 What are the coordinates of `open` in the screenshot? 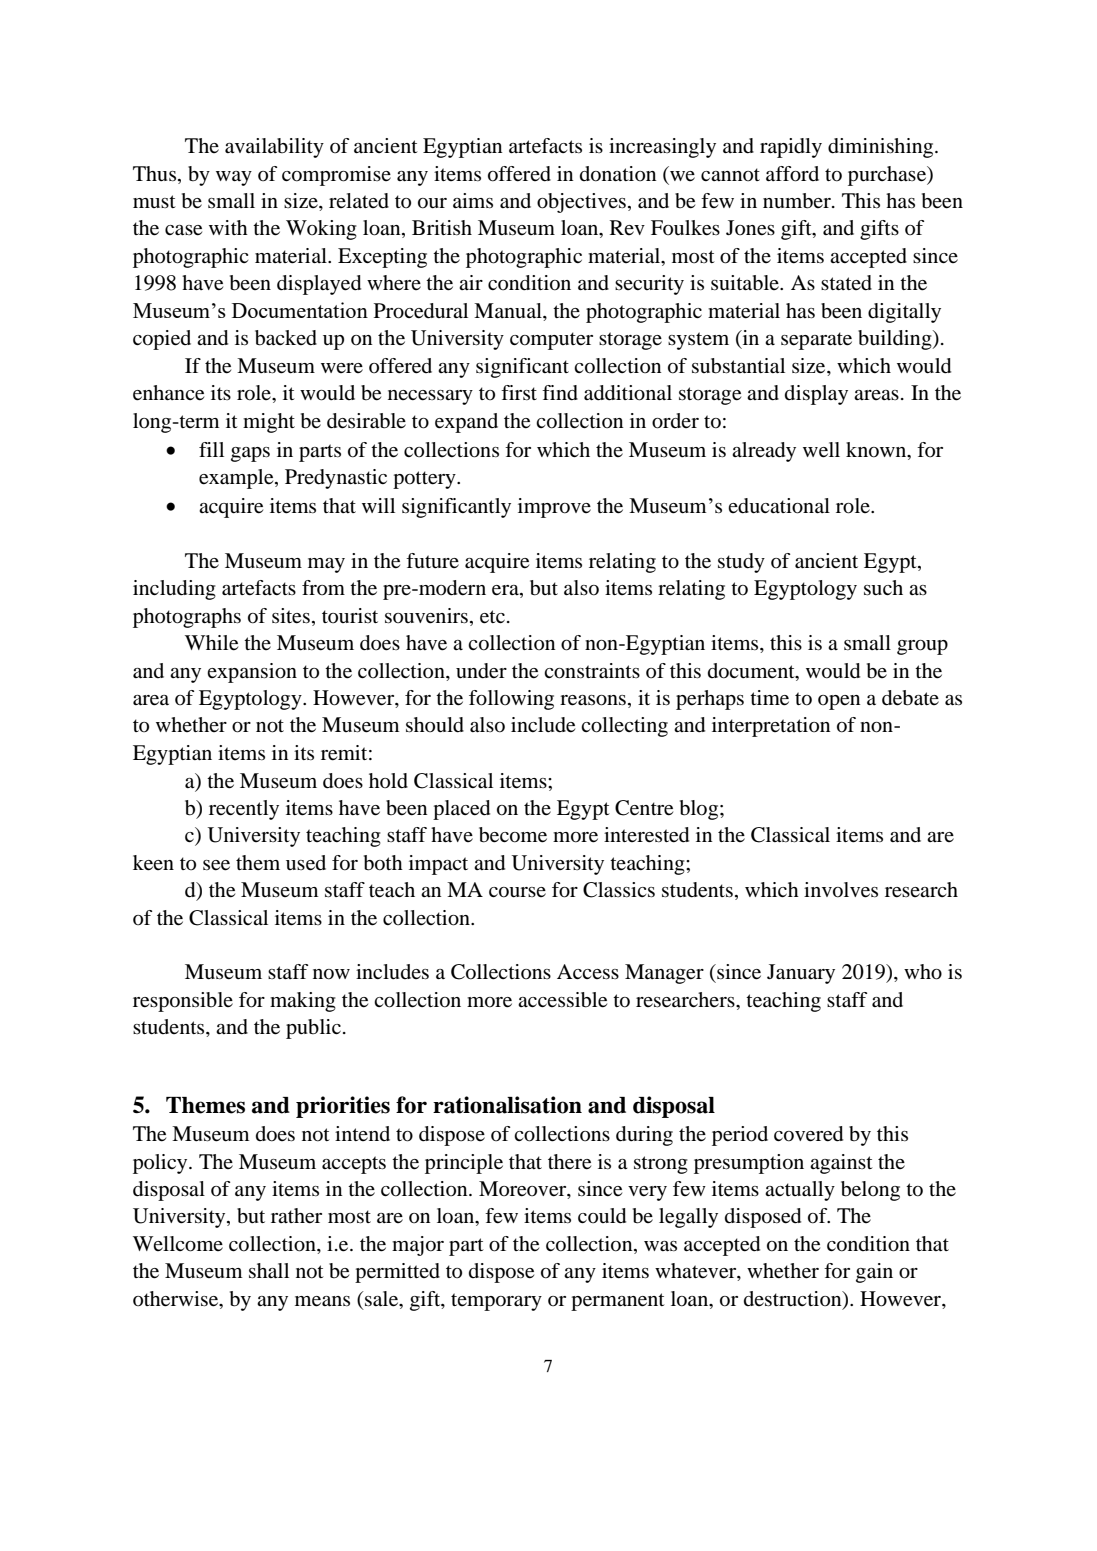 It's located at (839, 702).
